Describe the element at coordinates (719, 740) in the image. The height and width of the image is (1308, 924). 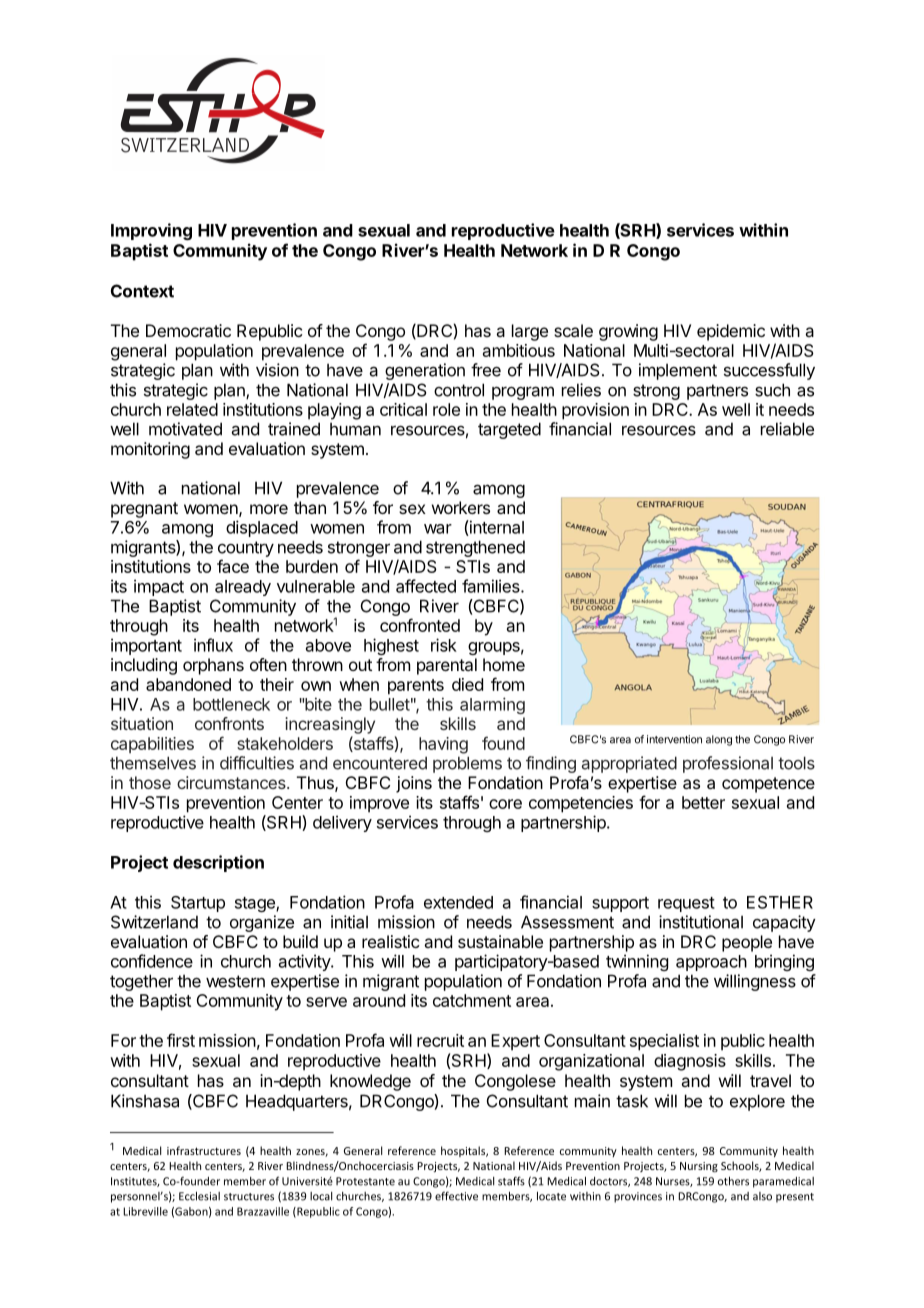
I see `along` at that location.
